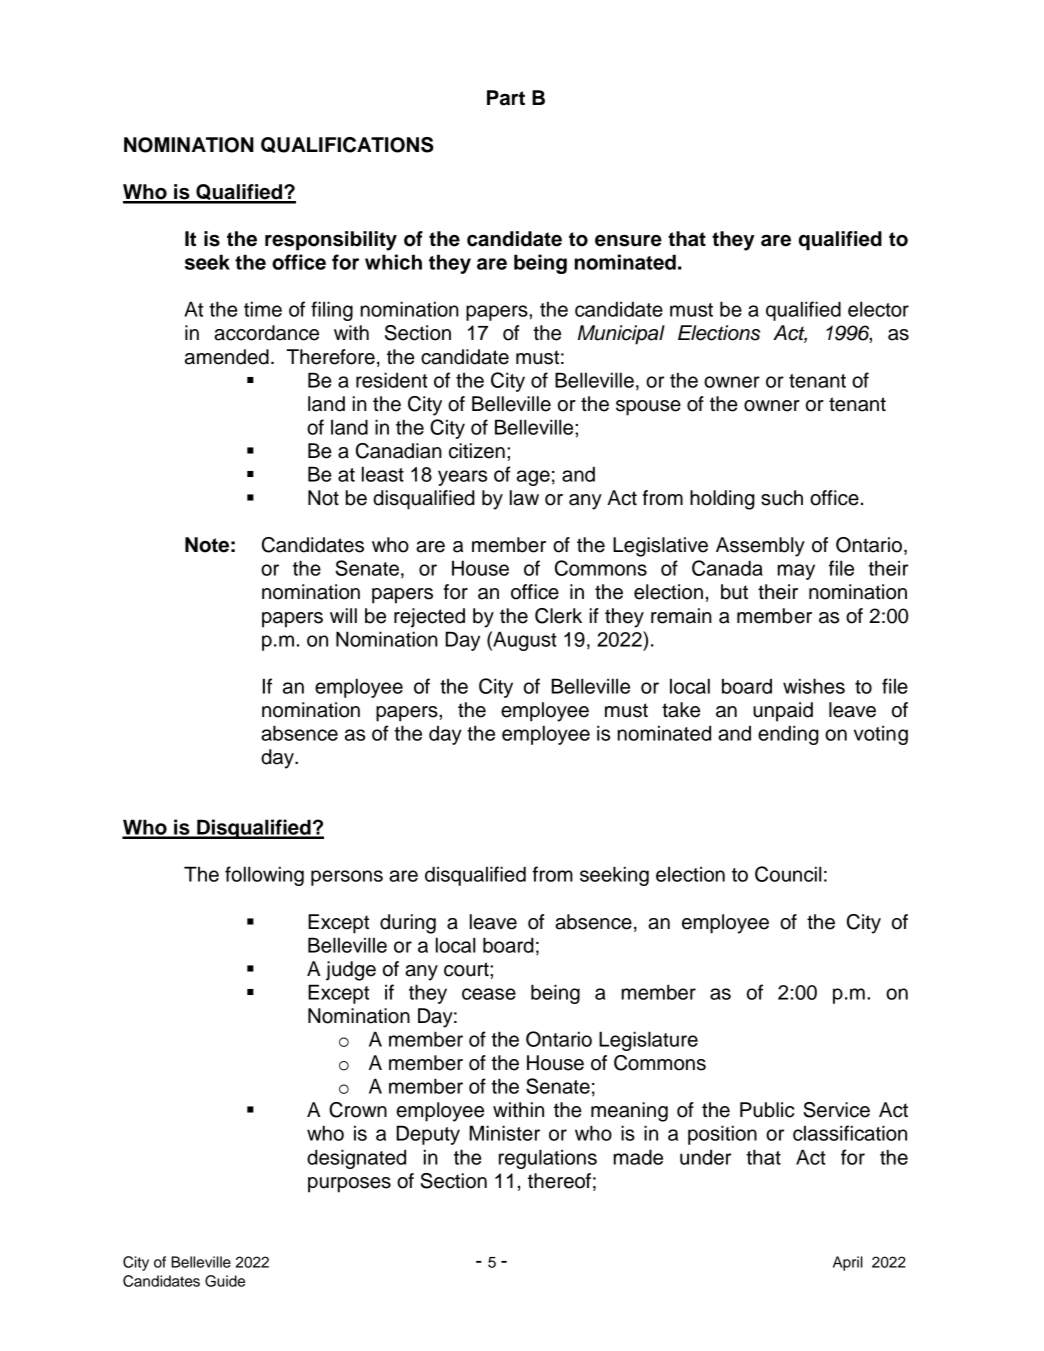 The height and width of the screenshot is (1351, 1044). Describe the element at coordinates (878, 309) in the screenshot. I see `elector` at that location.
